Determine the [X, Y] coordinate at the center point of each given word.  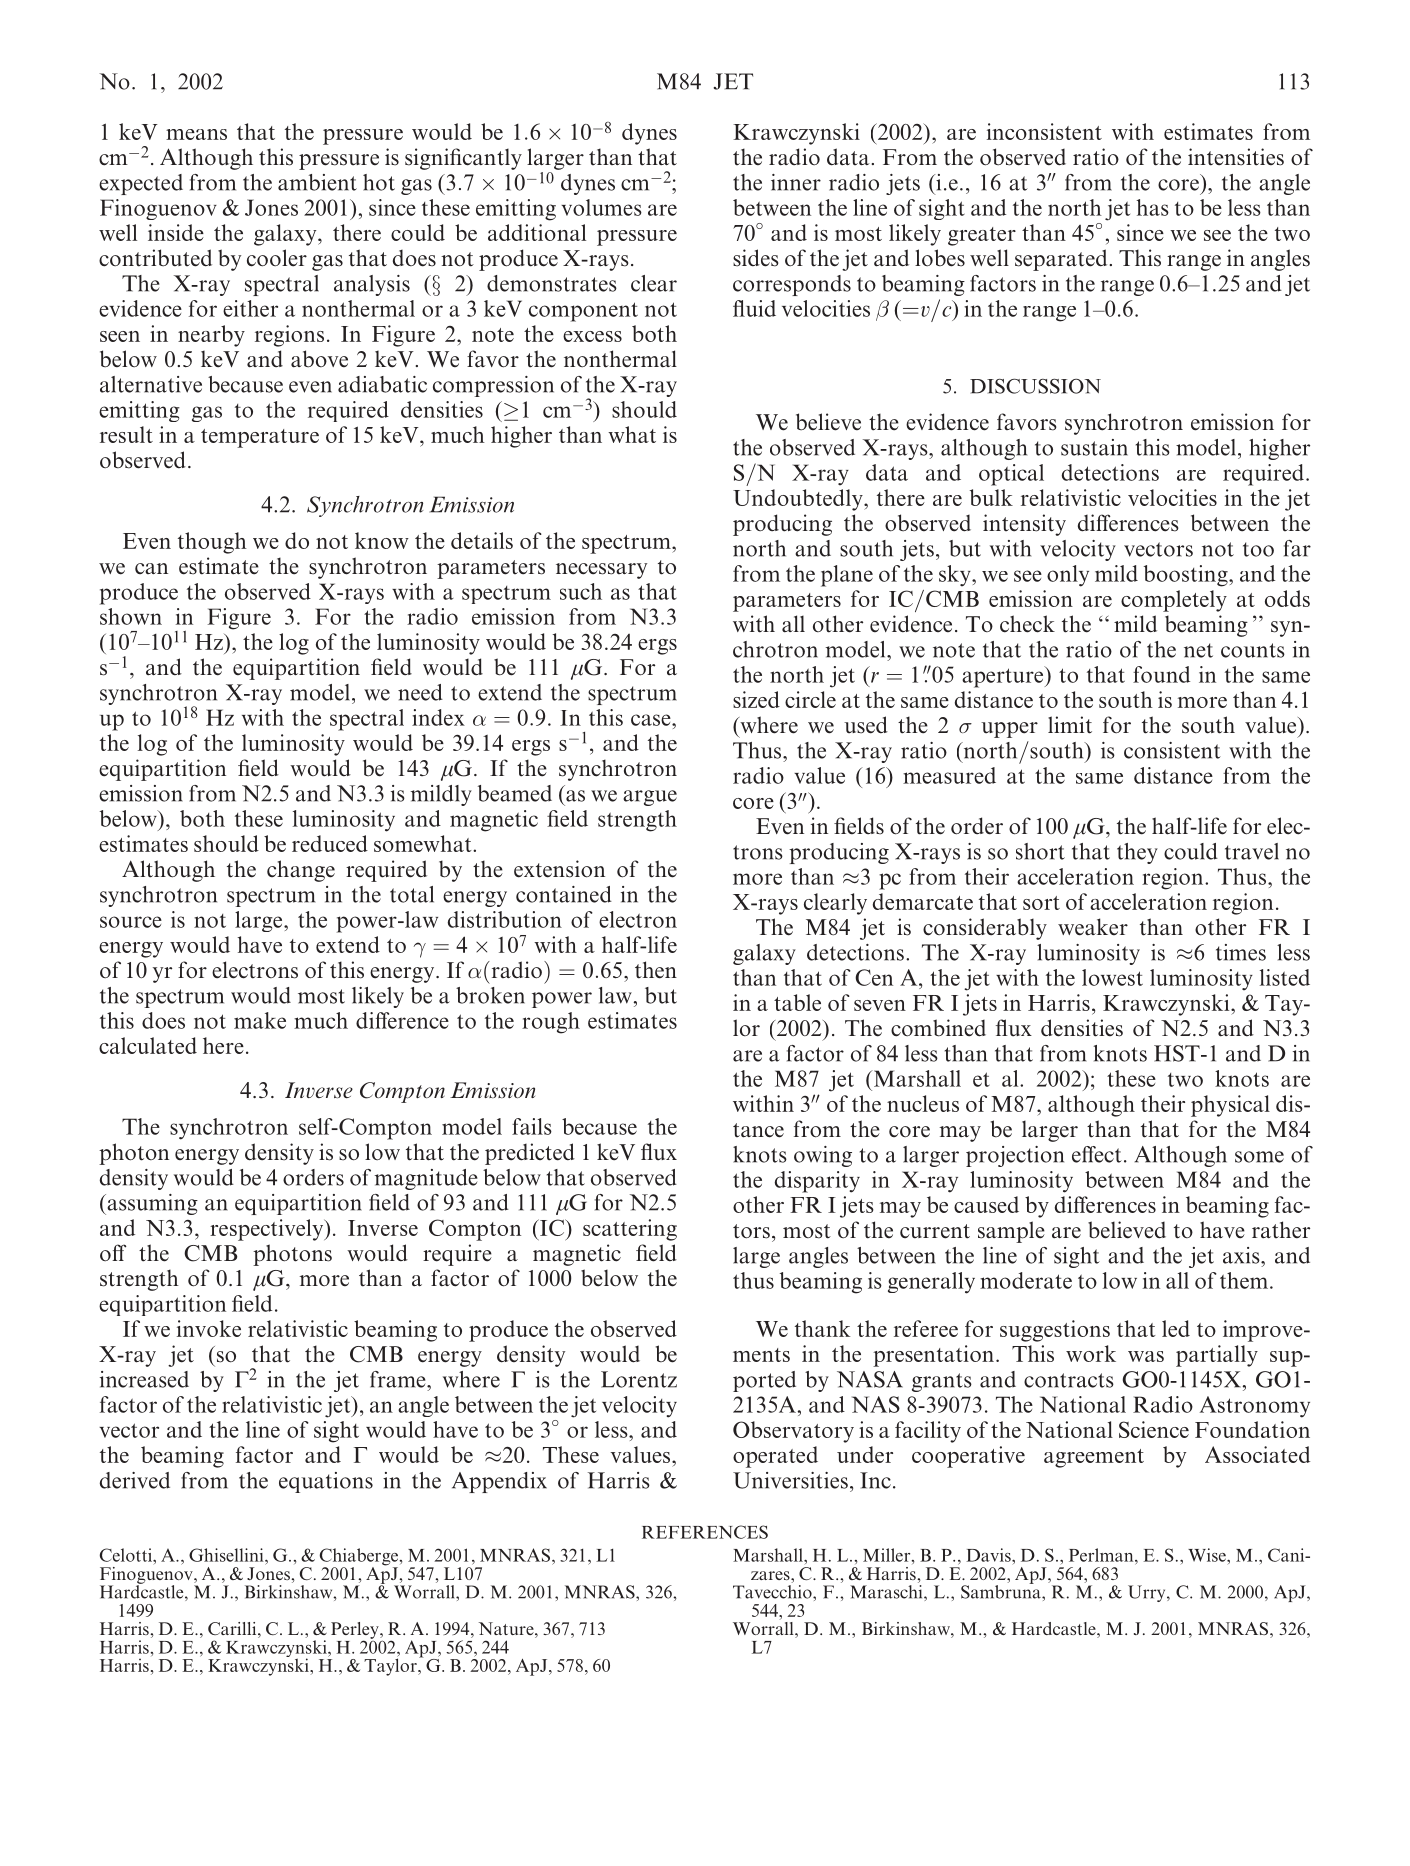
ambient [317, 182]
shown [131, 616]
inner [796, 182]
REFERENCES [705, 1532]
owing [823, 1156]
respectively [268, 1230]
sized [756, 699]
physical [1230, 1106]
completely [1174, 601]
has [1152, 207]
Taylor [391, 1666]
